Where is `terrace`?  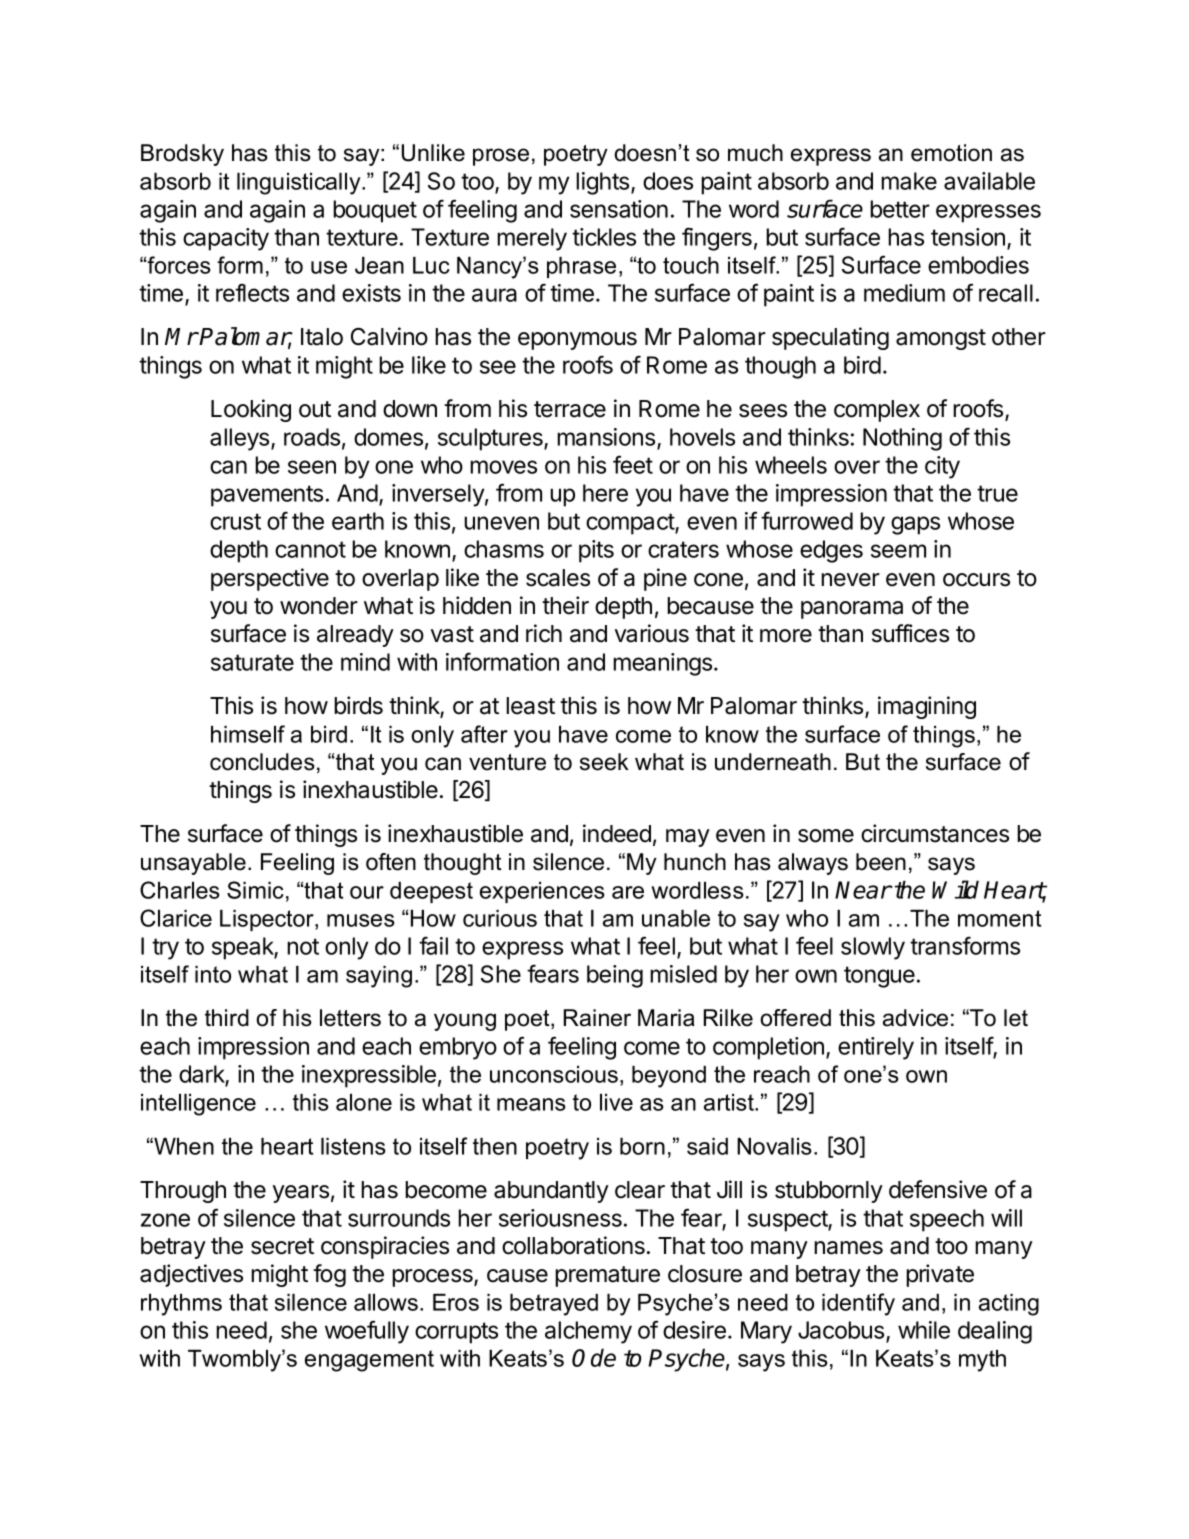
terrace is located at coordinates (570, 409).
